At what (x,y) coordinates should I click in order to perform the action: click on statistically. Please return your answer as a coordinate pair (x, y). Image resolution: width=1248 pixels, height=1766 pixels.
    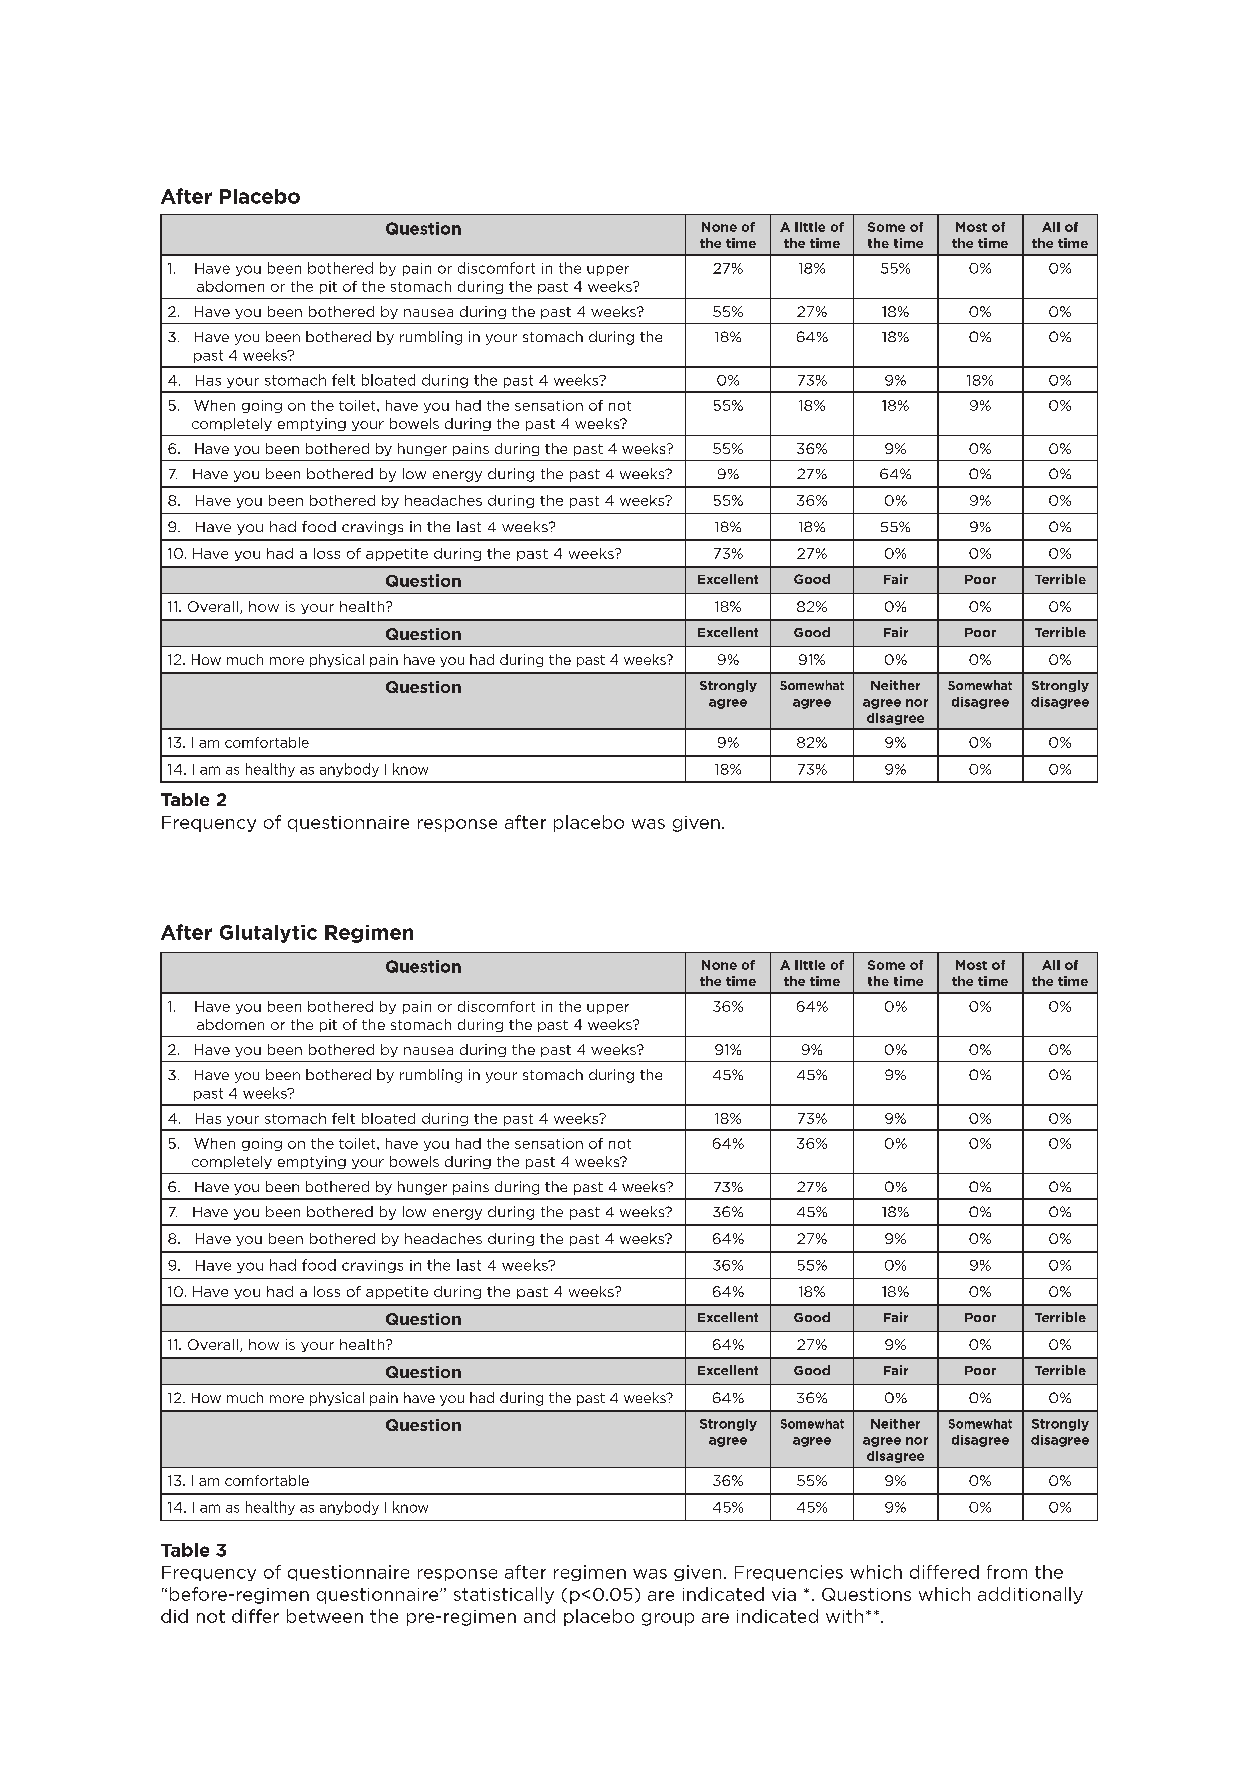
    Looking at the image, I should click on (504, 1595).
